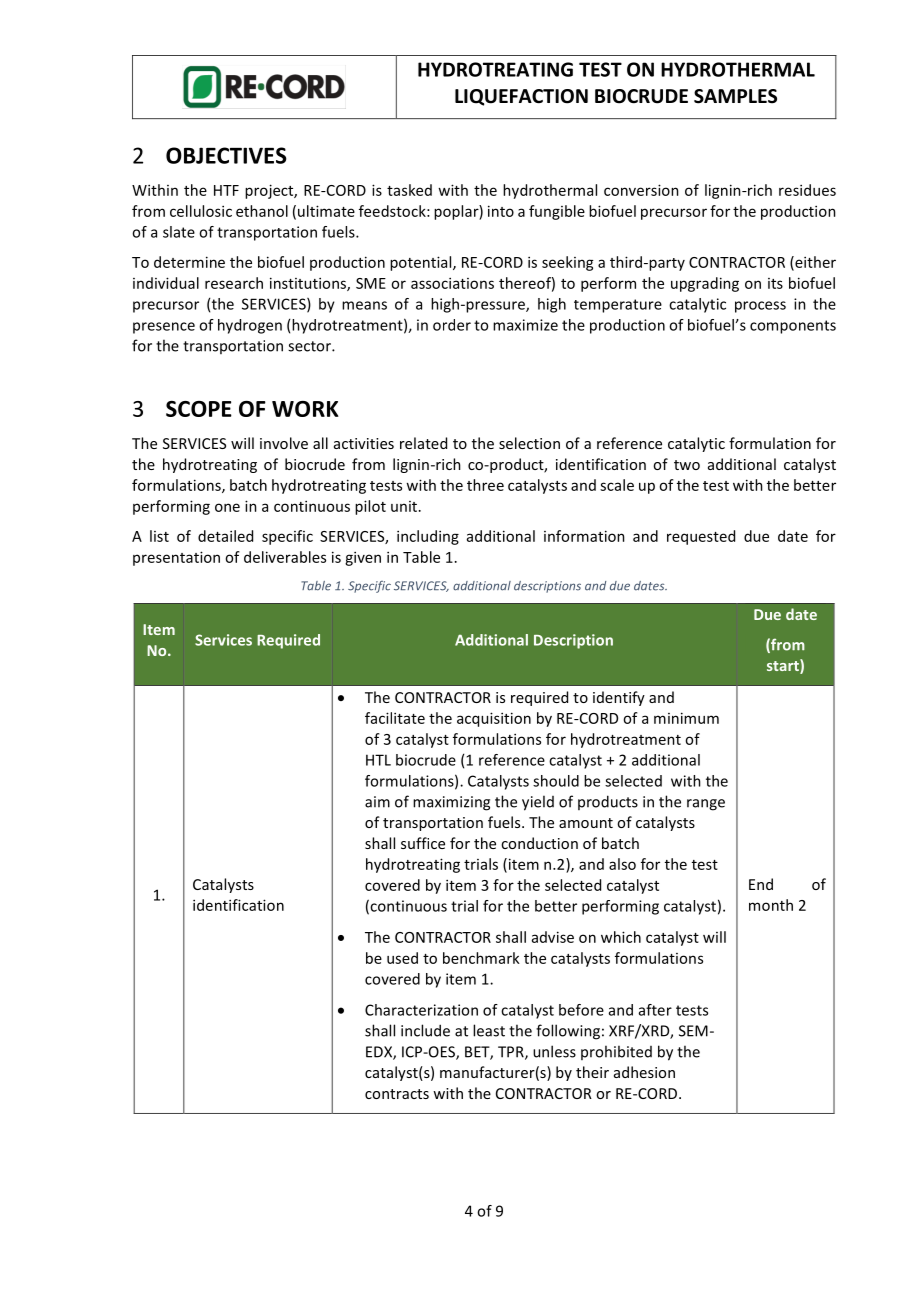 Image resolution: width=924 pixels, height=1308 pixels. What do you see at coordinates (494, 719) in the document?
I see `acquisition` at bounding box center [494, 719].
